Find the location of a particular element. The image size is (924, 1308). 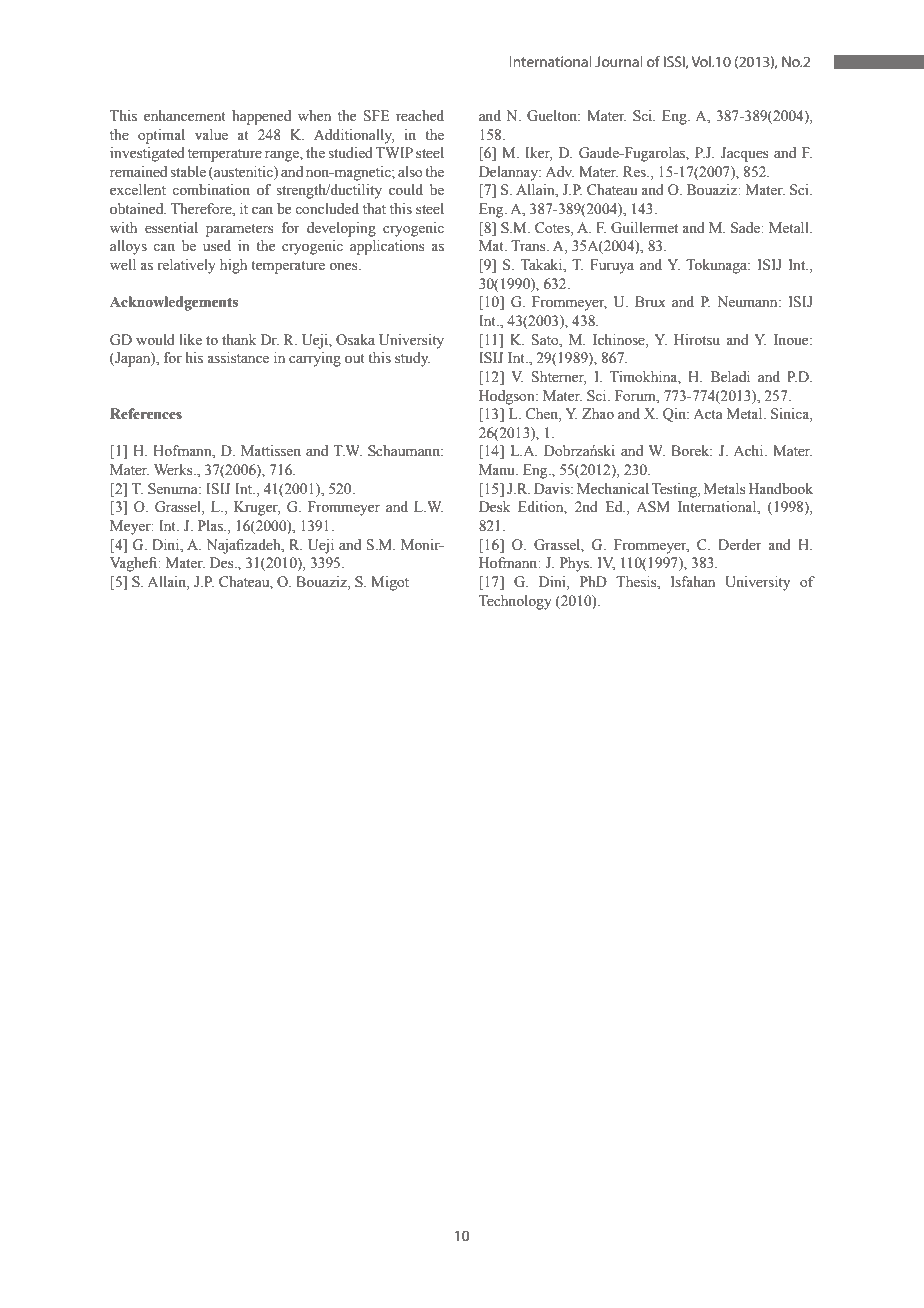

value is located at coordinates (211, 134).
